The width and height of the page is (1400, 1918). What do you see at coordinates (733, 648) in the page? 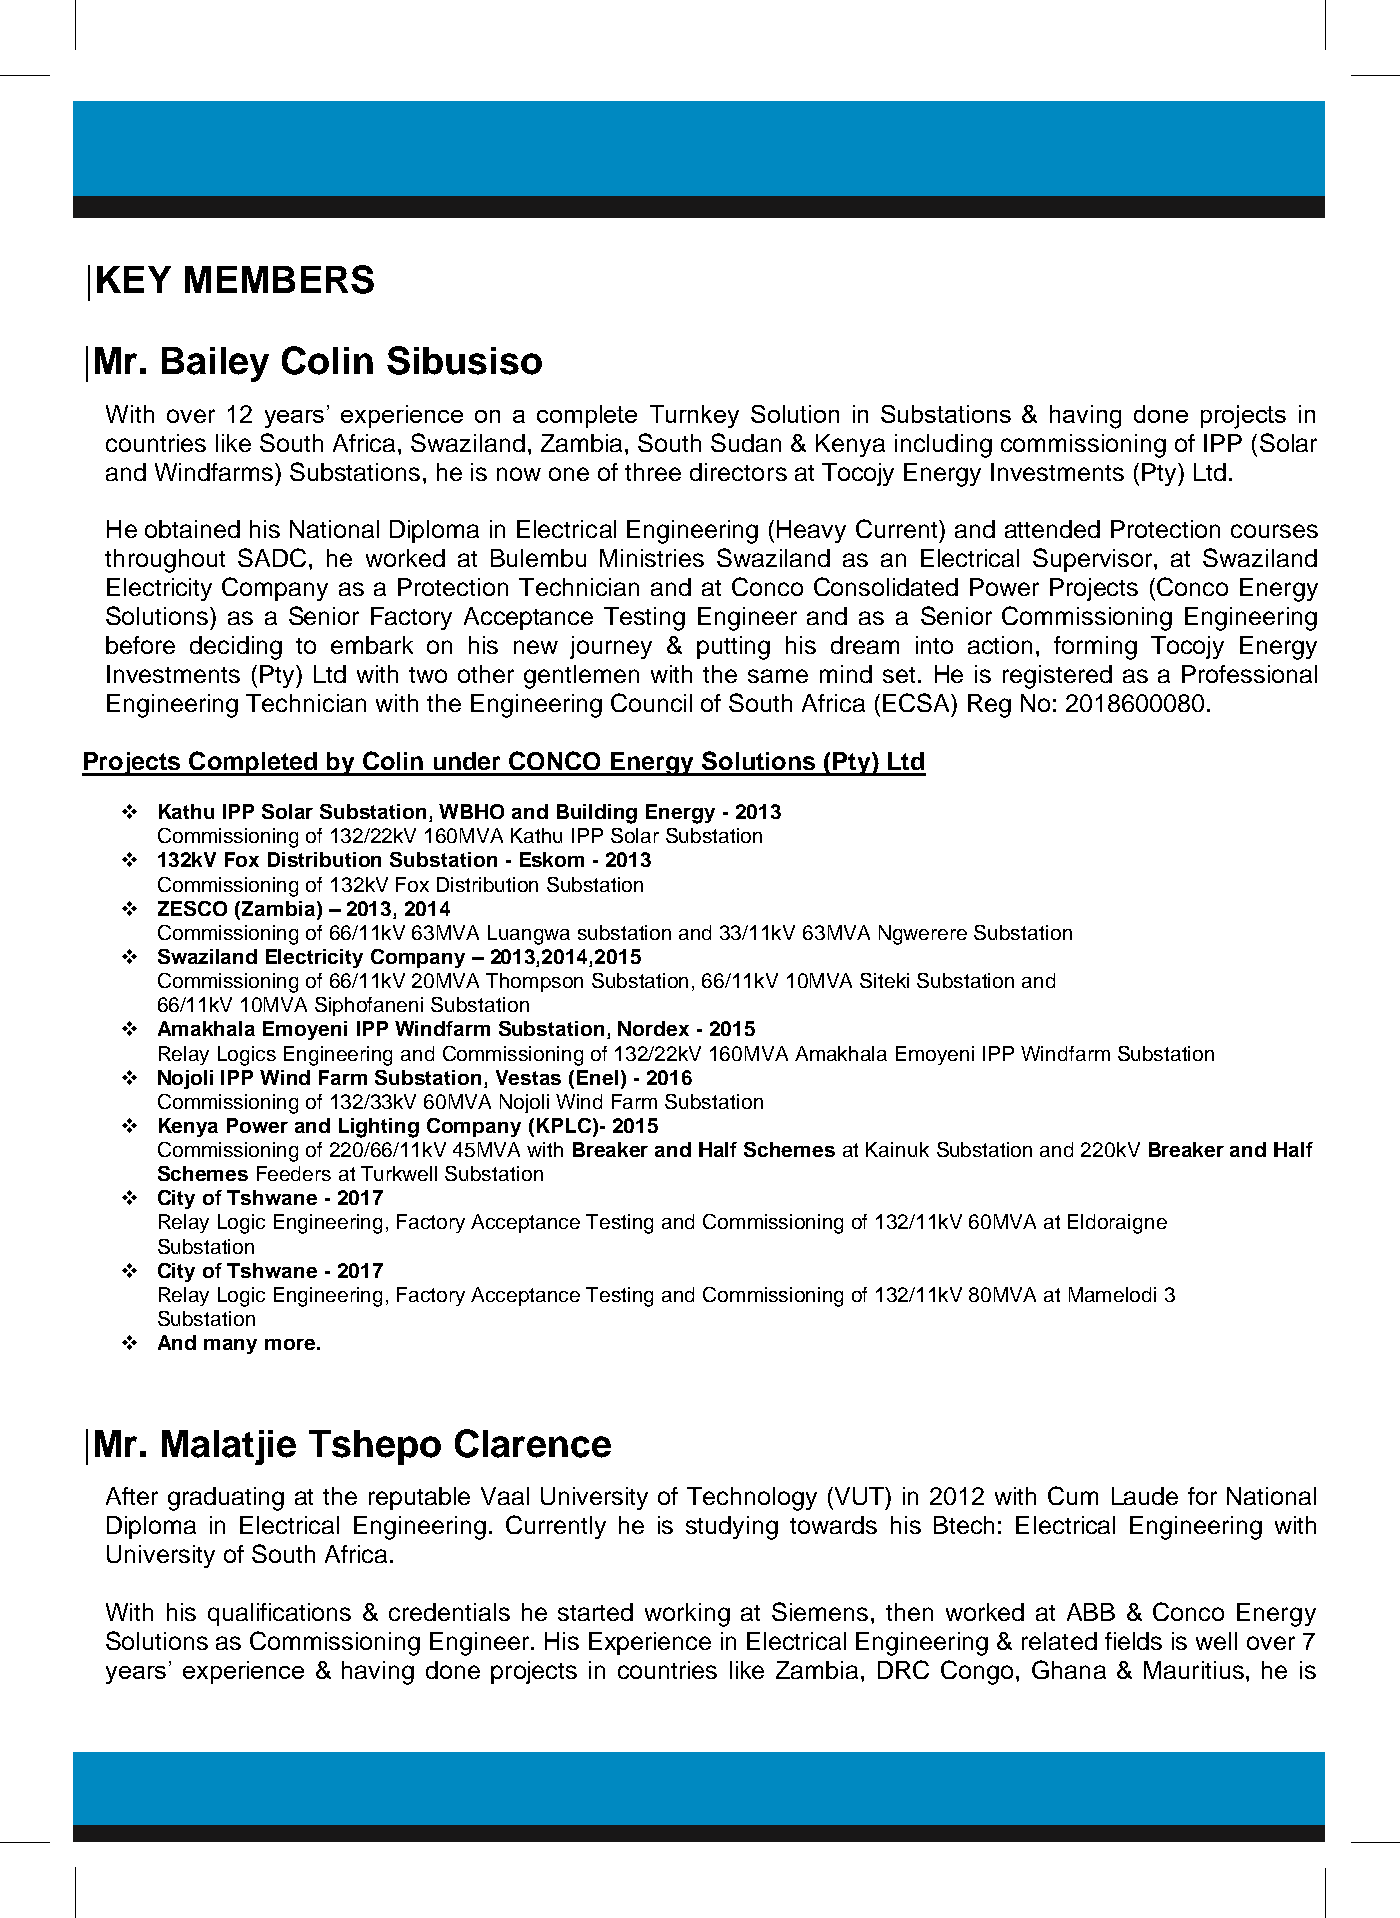
I see `putting` at bounding box center [733, 648].
